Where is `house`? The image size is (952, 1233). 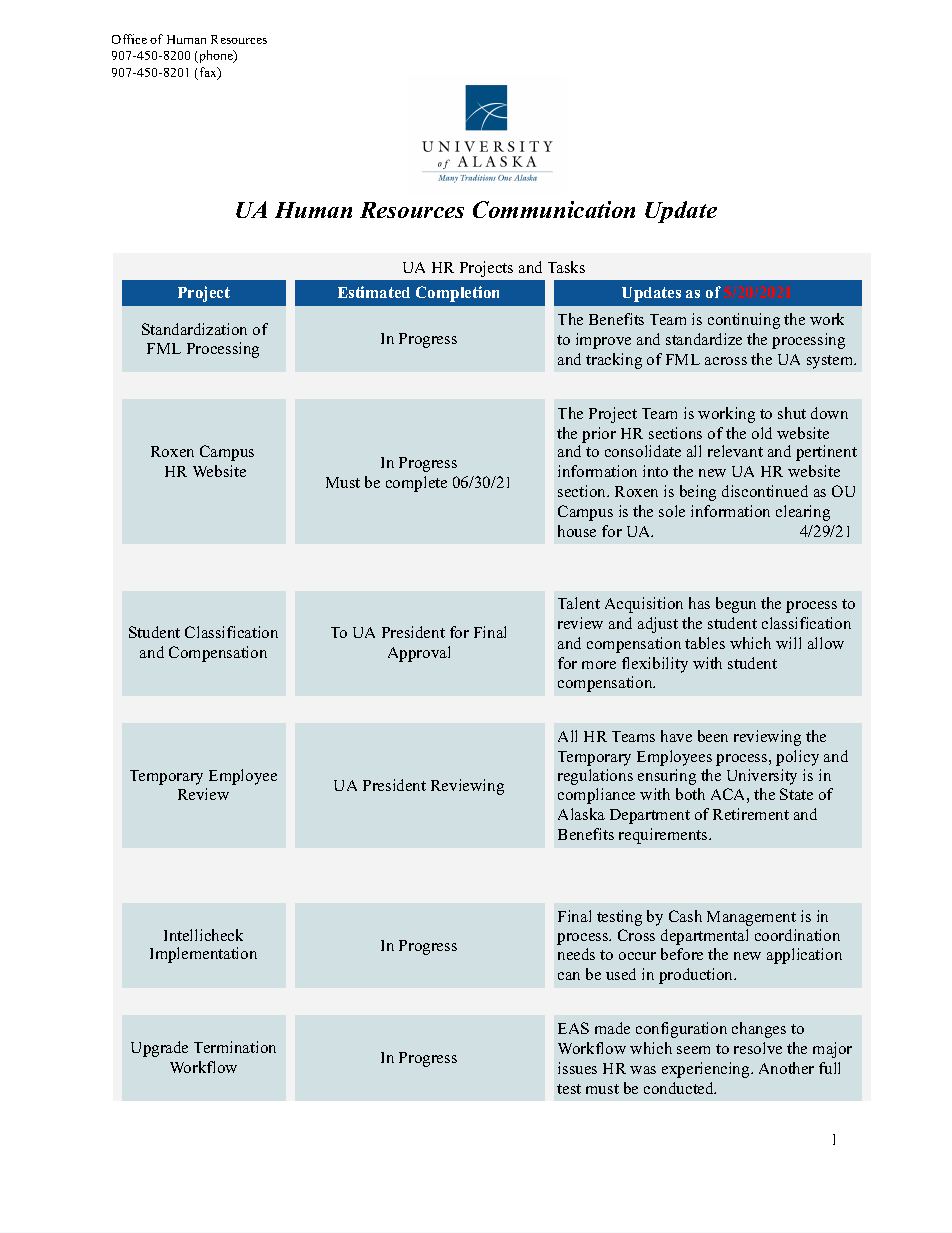 house is located at coordinates (577, 531).
